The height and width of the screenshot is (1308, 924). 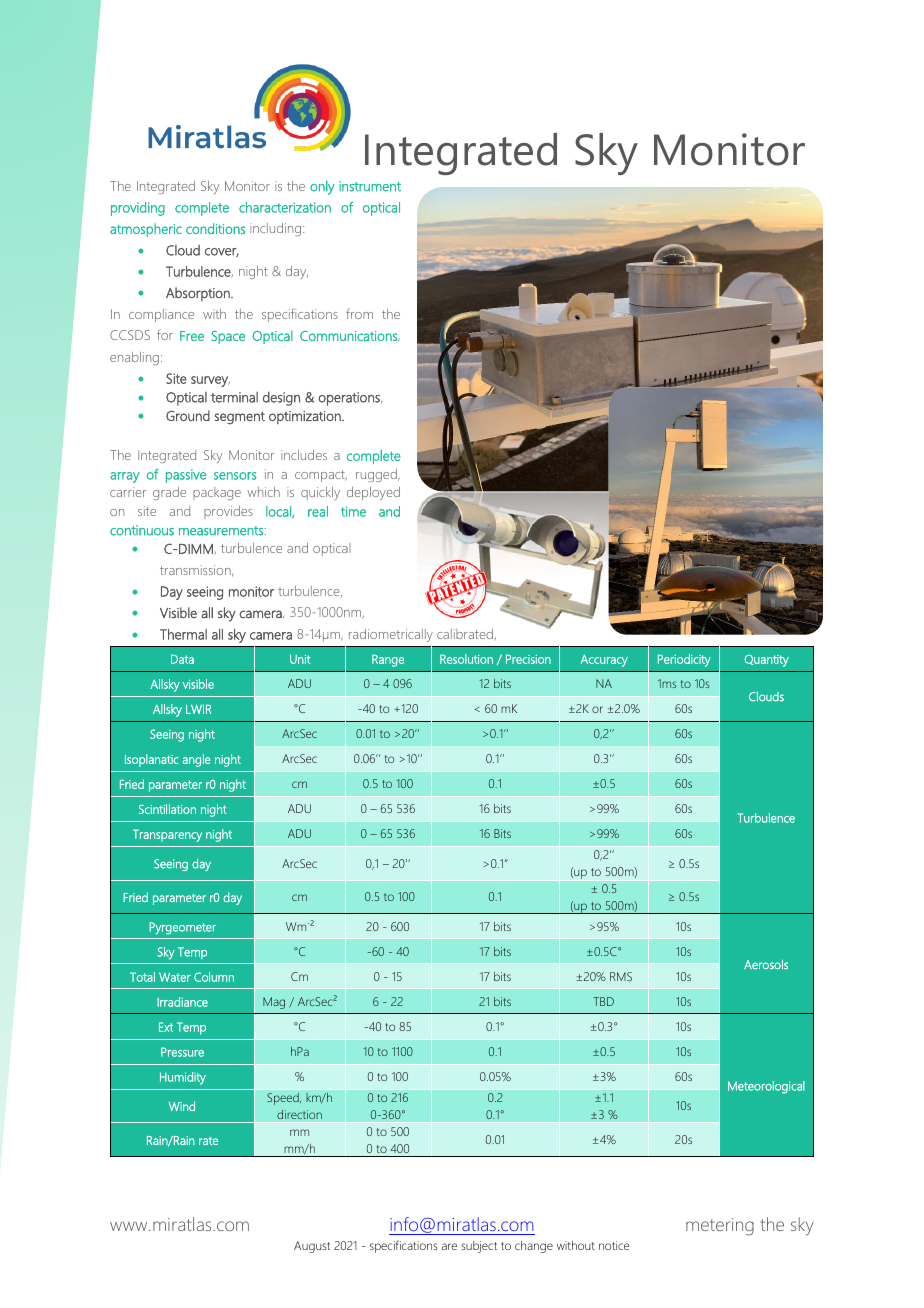 What do you see at coordinates (479, 1247) in the screenshot?
I see `subject` at bounding box center [479, 1247].
